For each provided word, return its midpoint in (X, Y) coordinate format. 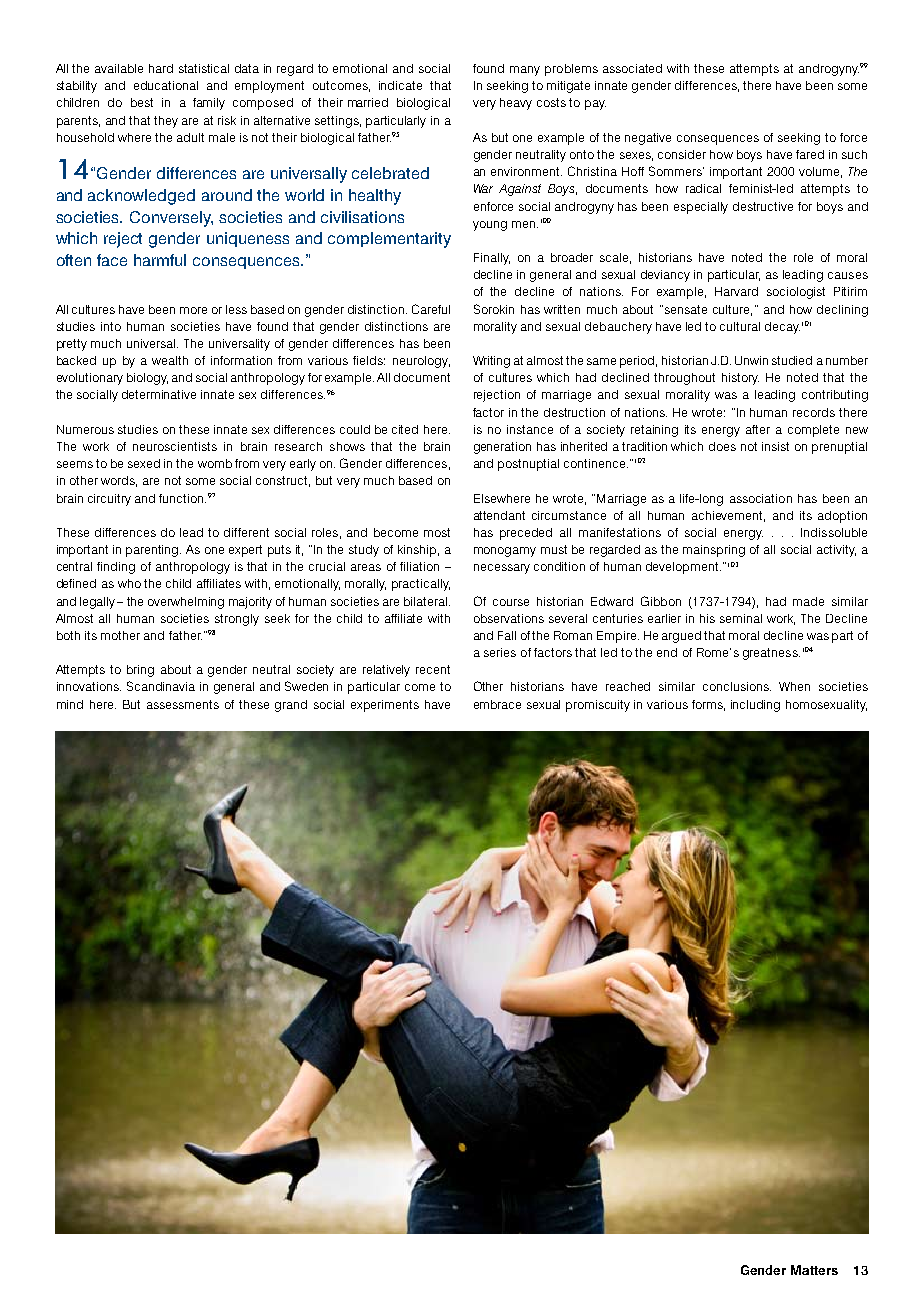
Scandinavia (161, 686)
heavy (516, 104)
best (142, 102)
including (755, 706)
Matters (814, 1270)
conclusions (737, 686)
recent (433, 669)
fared (810, 154)
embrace (497, 704)
